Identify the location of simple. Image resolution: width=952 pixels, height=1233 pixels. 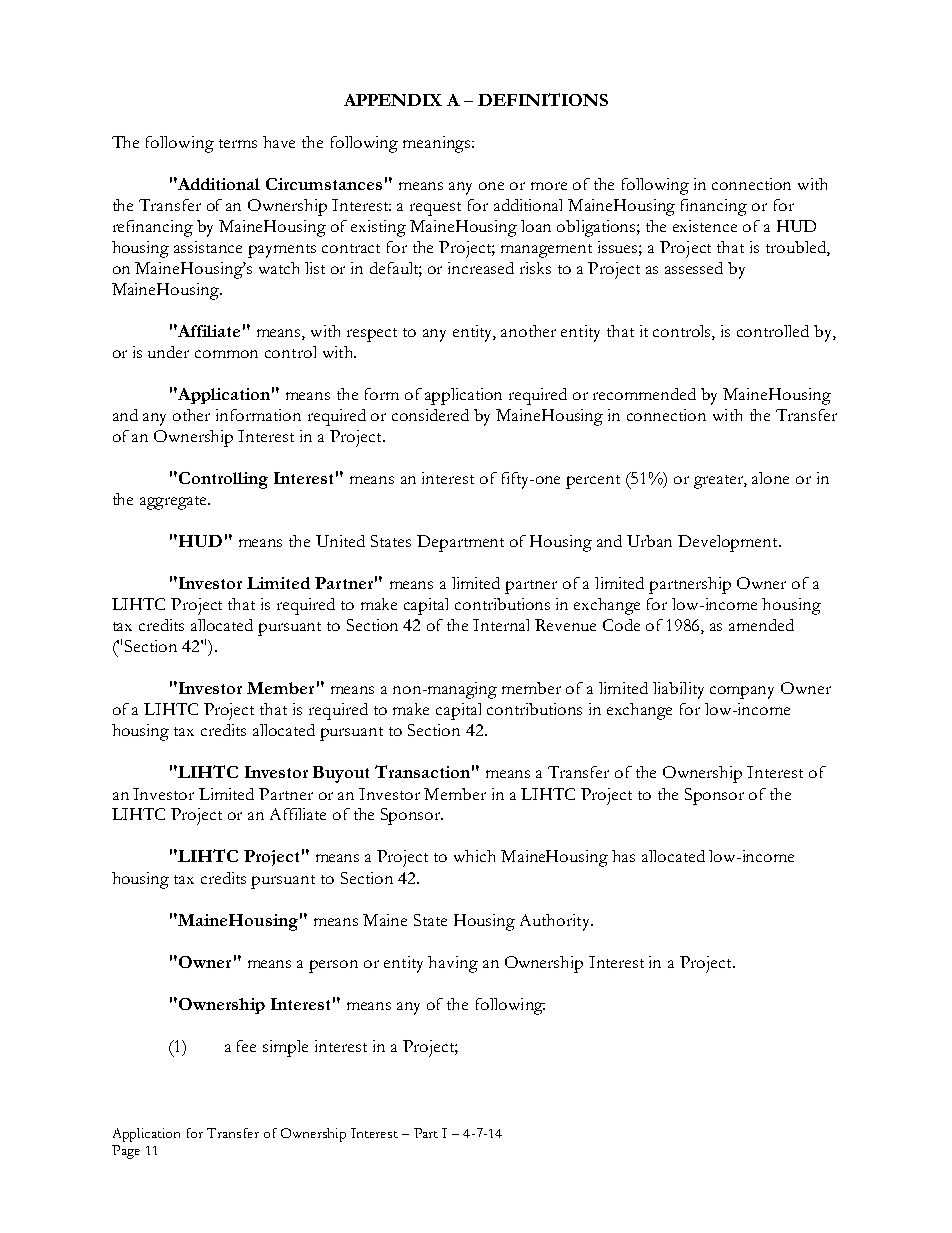
(285, 1048).
